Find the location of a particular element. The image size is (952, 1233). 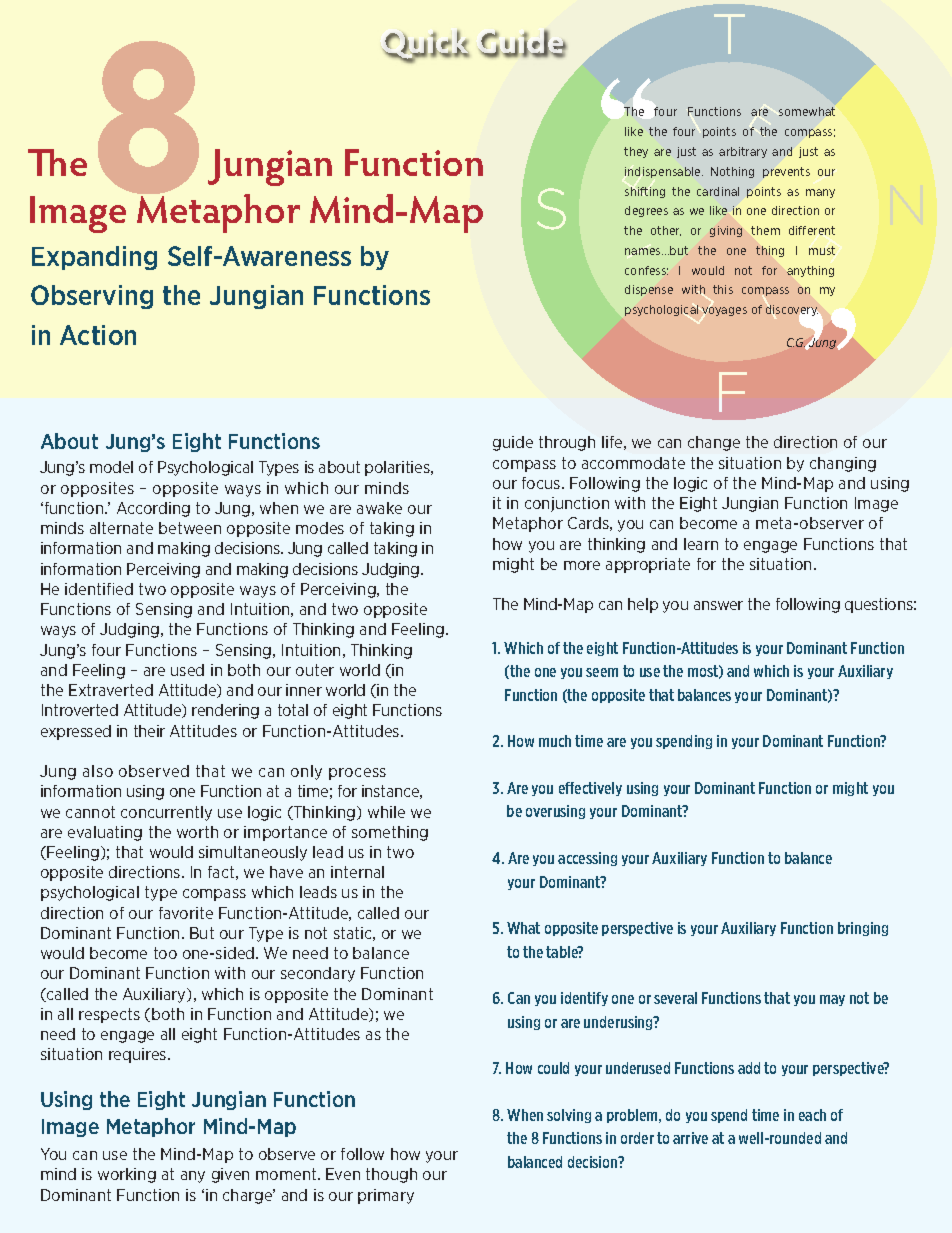

working is located at coordinates (127, 1175).
